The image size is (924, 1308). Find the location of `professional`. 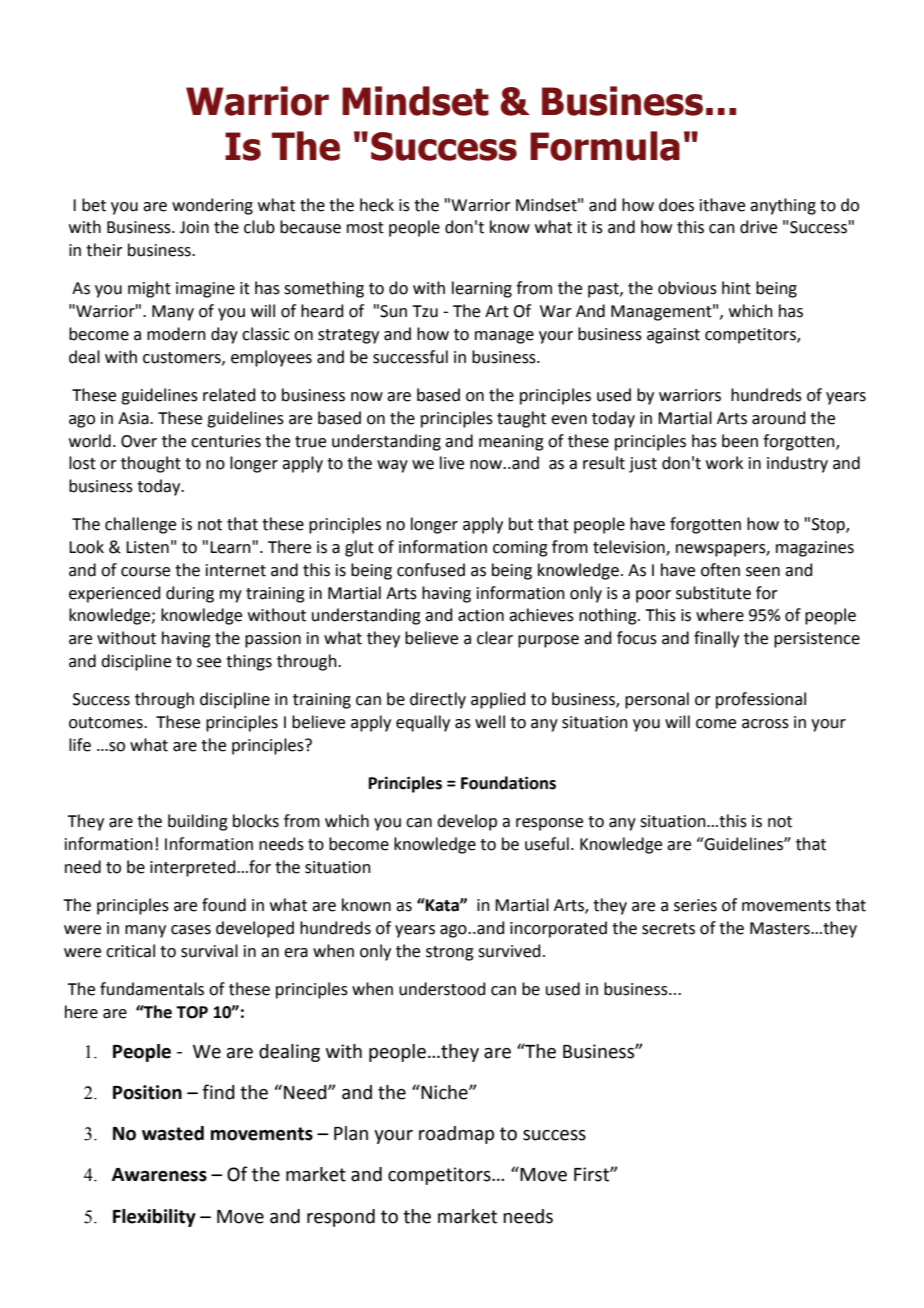

professional is located at coordinates (761, 700).
